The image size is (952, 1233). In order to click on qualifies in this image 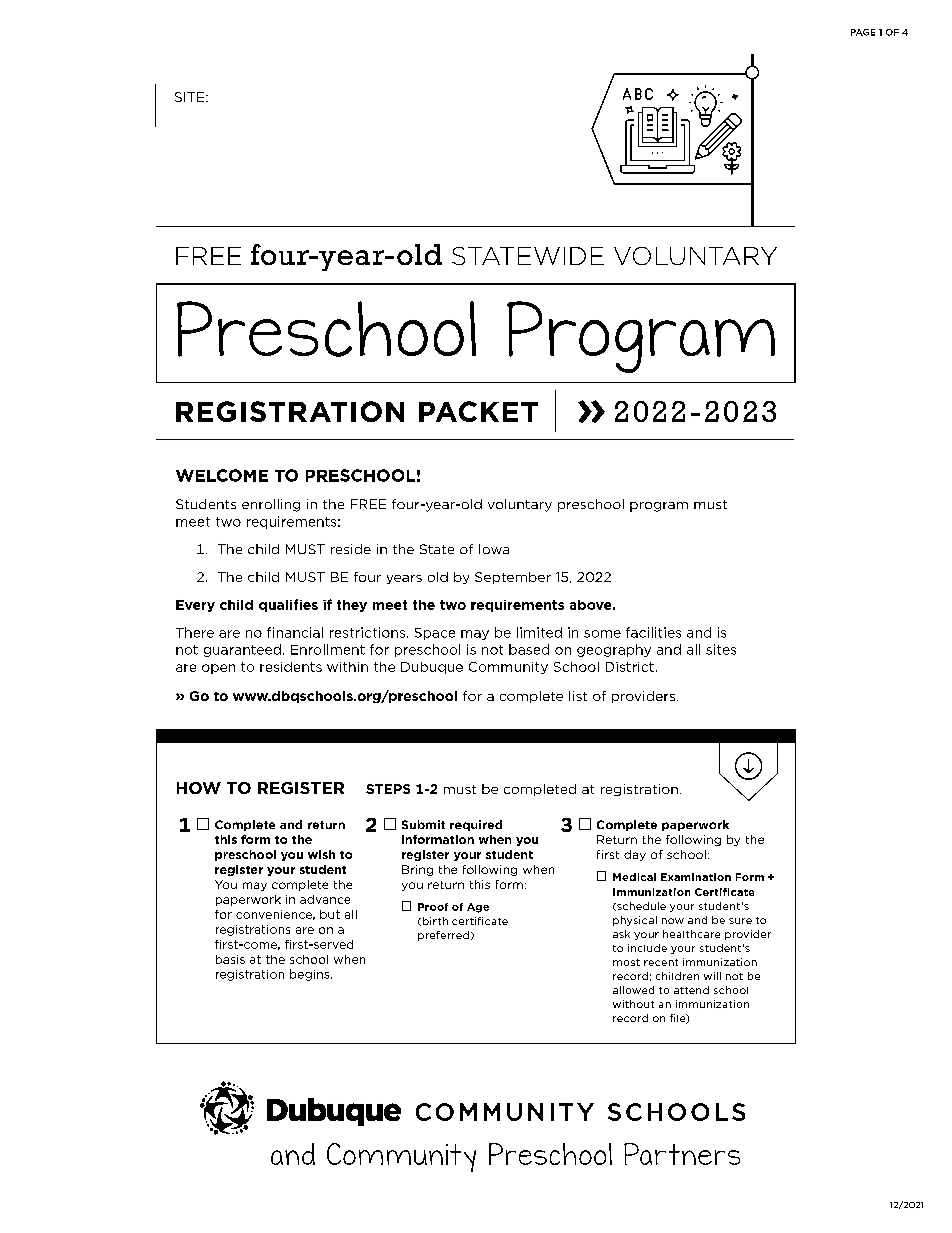, I will do `click(288, 605)`.
